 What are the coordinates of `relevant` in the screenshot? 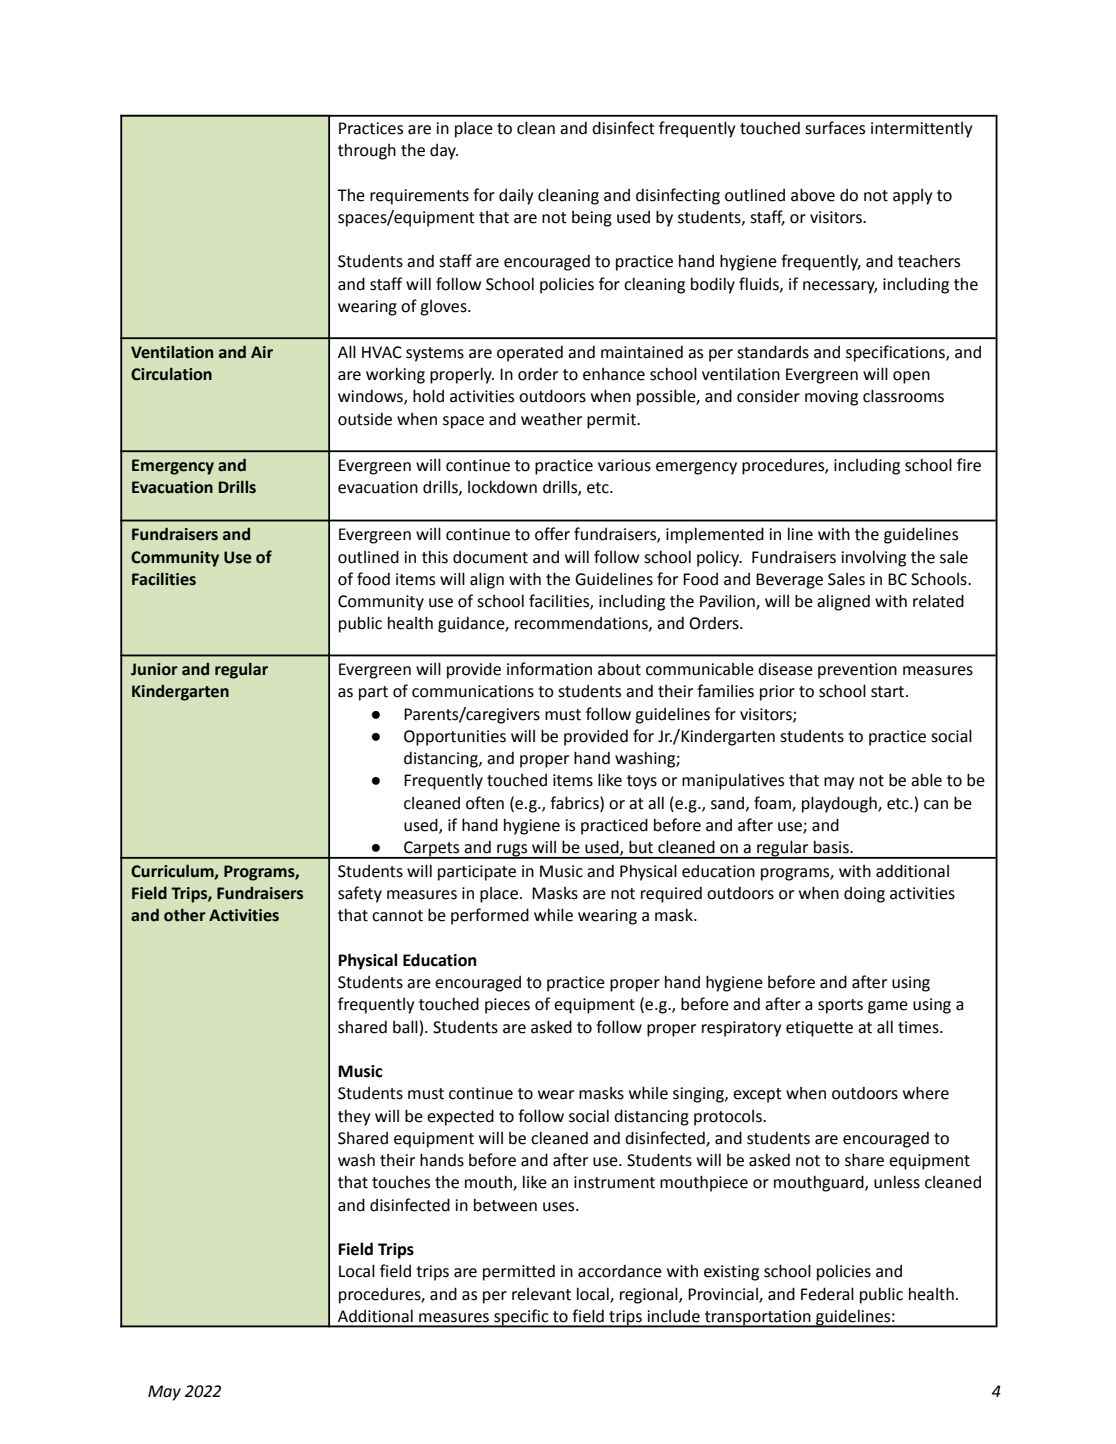 It's located at (541, 1294).
